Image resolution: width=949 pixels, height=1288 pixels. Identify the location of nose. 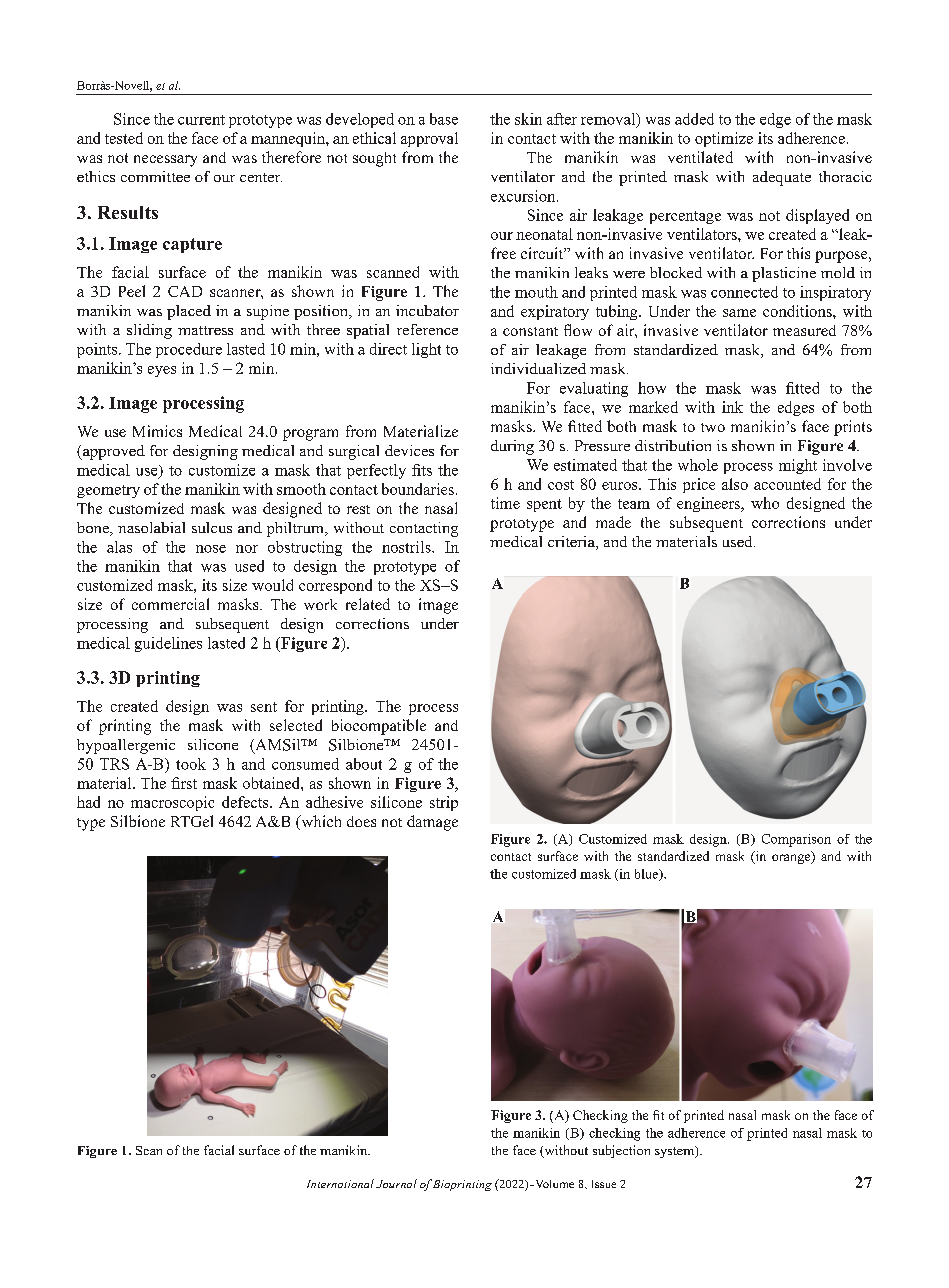
(211, 549).
